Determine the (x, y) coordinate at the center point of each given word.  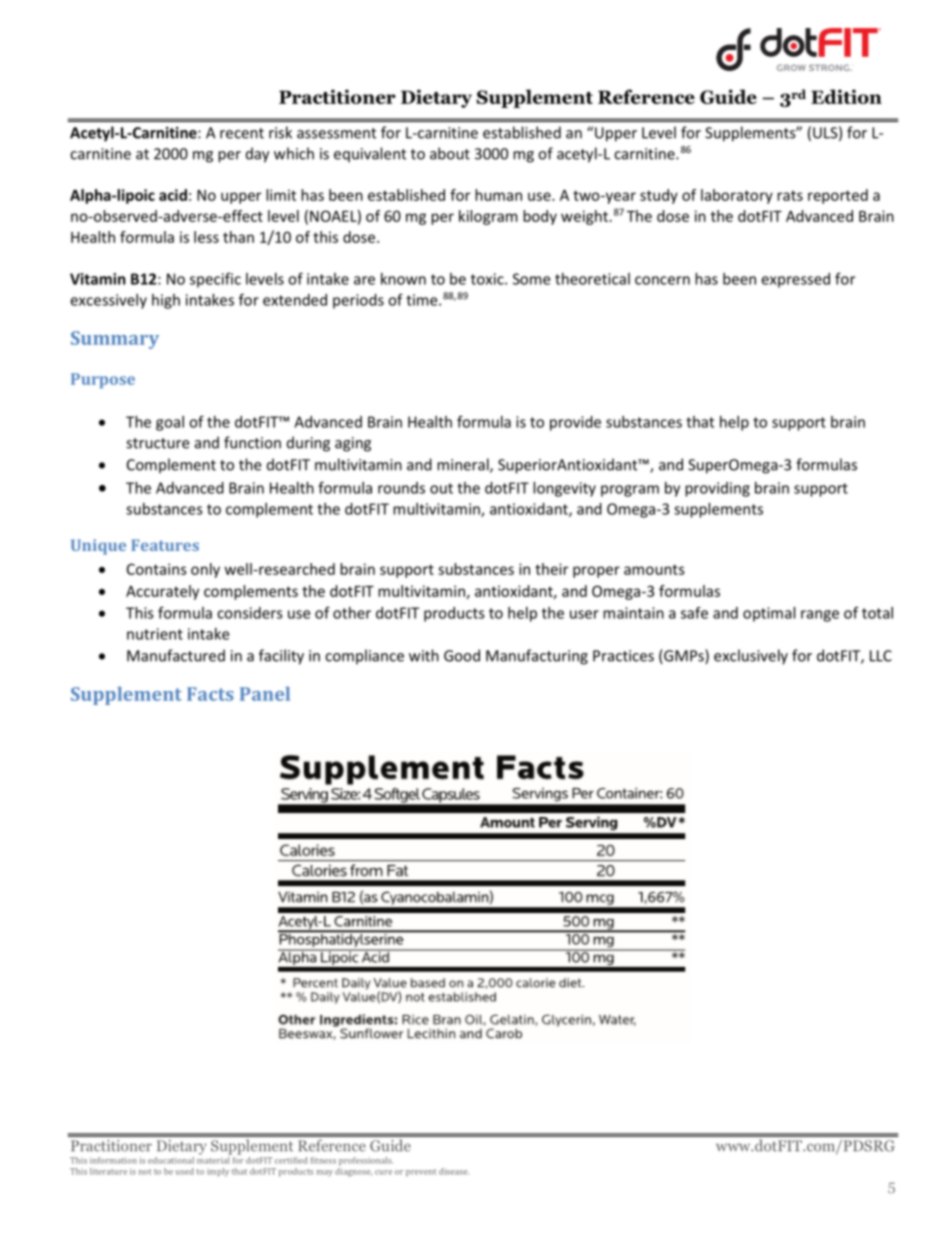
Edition (846, 96)
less (206, 237)
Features (165, 545)
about (450, 153)
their (551, 569)
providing (717, 489)
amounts (654, 569)
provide (575, 423)
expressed (795, 280)
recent (242, 133)
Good (462, 655)
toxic (488, 279)
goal (170, 423)
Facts (210, 694)
